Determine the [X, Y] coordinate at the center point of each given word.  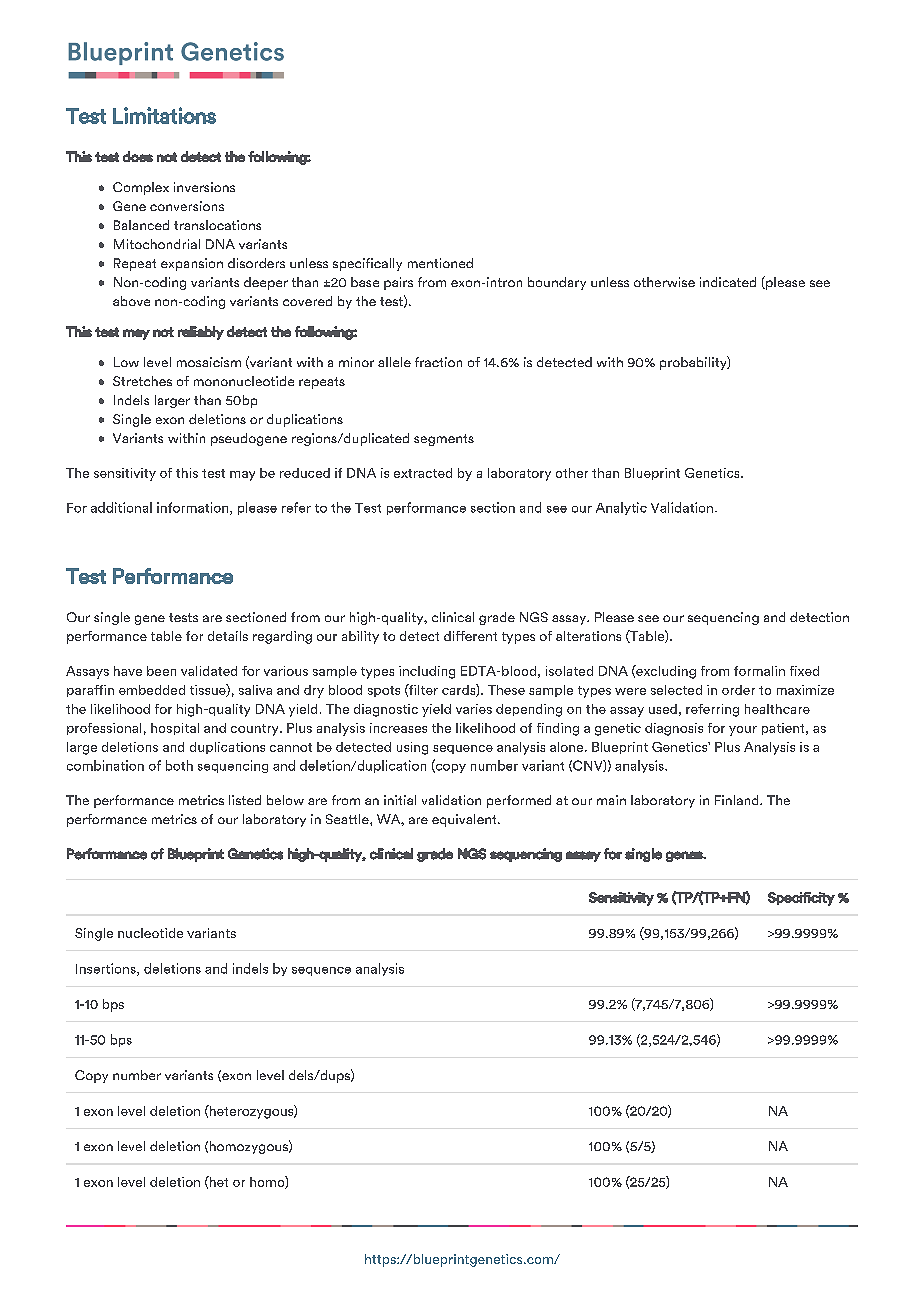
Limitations [164, 115]
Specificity [801, 899]
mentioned [440, 263]
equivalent [465, 820]
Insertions [107, 969]
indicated [728, 282]
